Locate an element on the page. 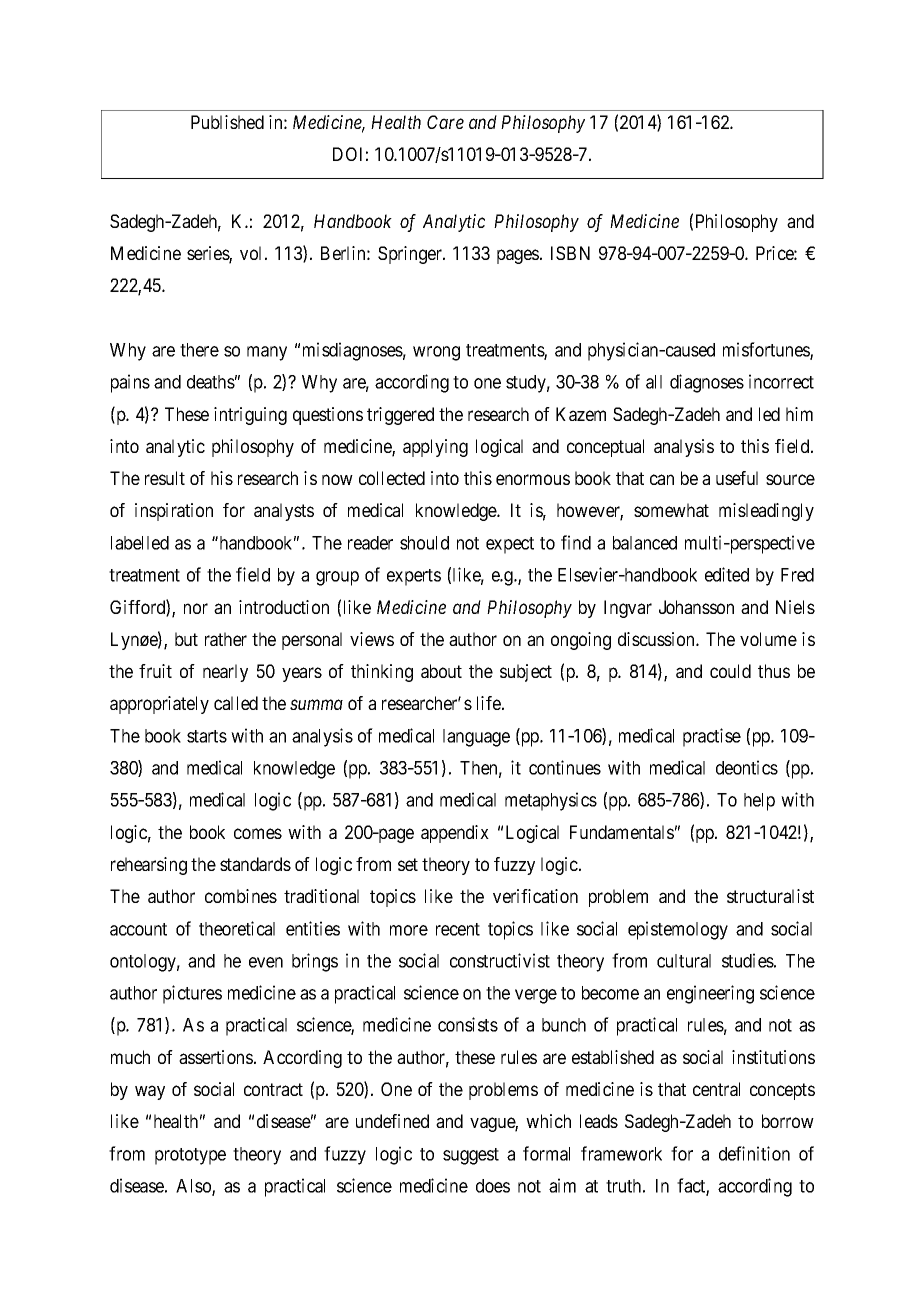 This image has width=924, height=1308. epistemology is located at coordinates (678, 930).
